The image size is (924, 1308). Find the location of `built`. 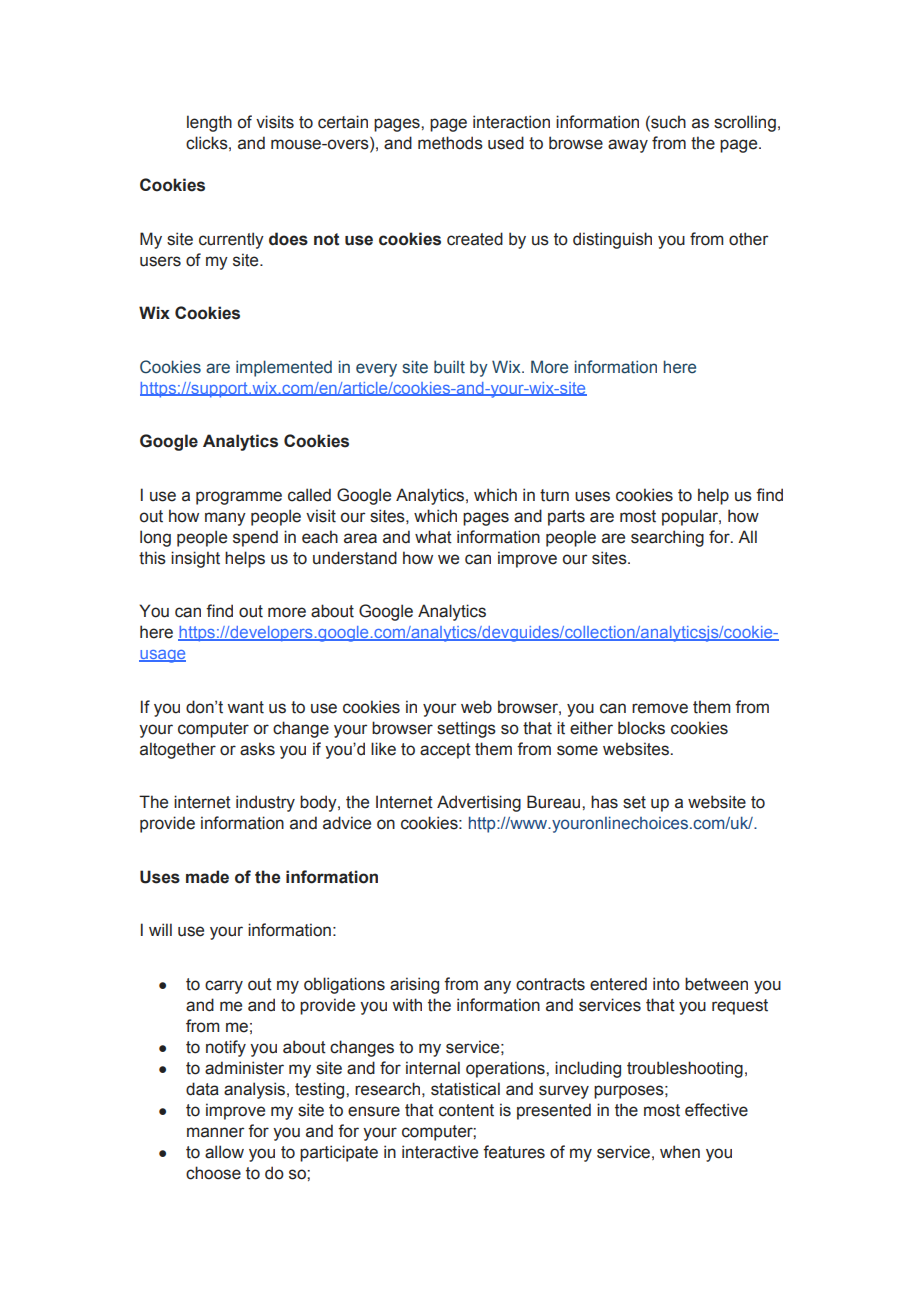

built is located at coordinates (449, 367).
